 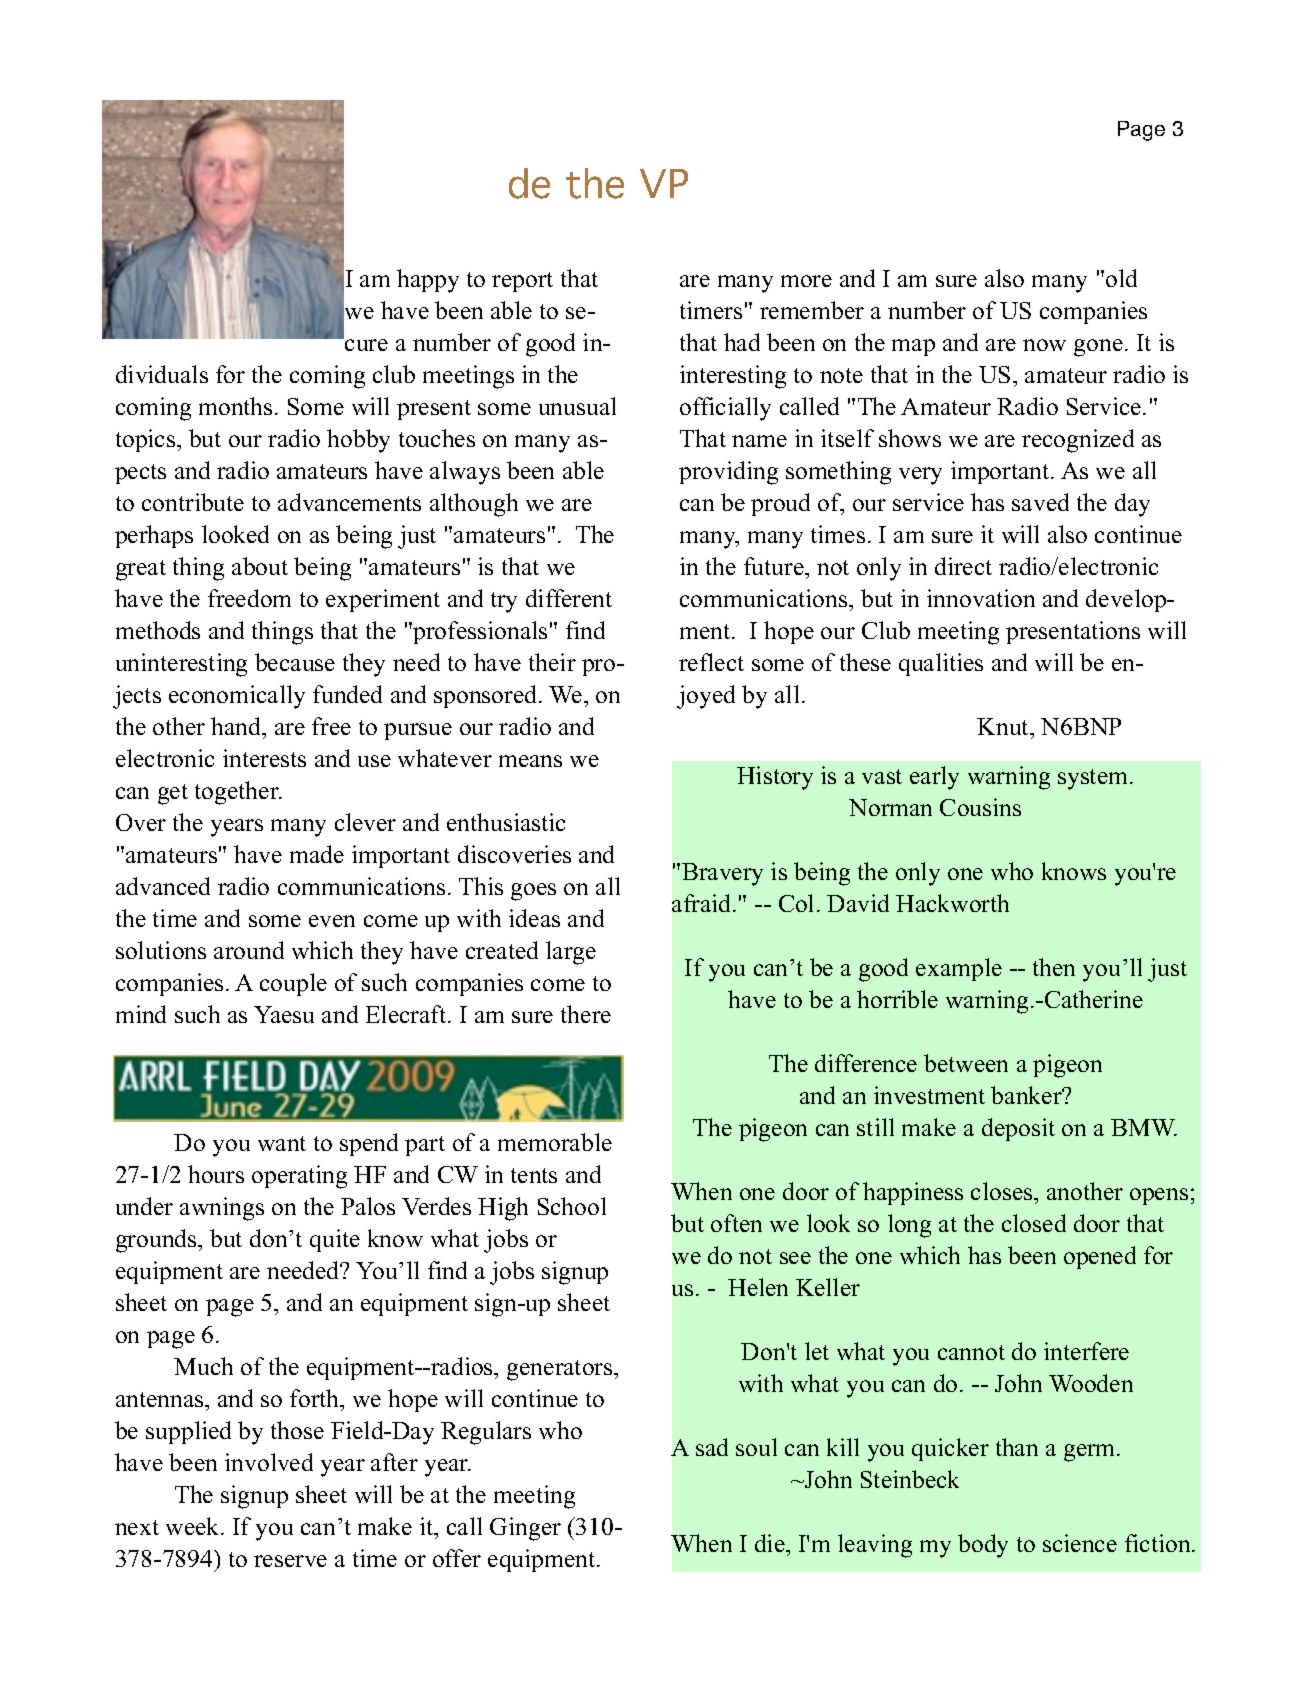 What do you see at coordinates (742, 342) in the document?
I see `had` at bounding box center [742, 342].
